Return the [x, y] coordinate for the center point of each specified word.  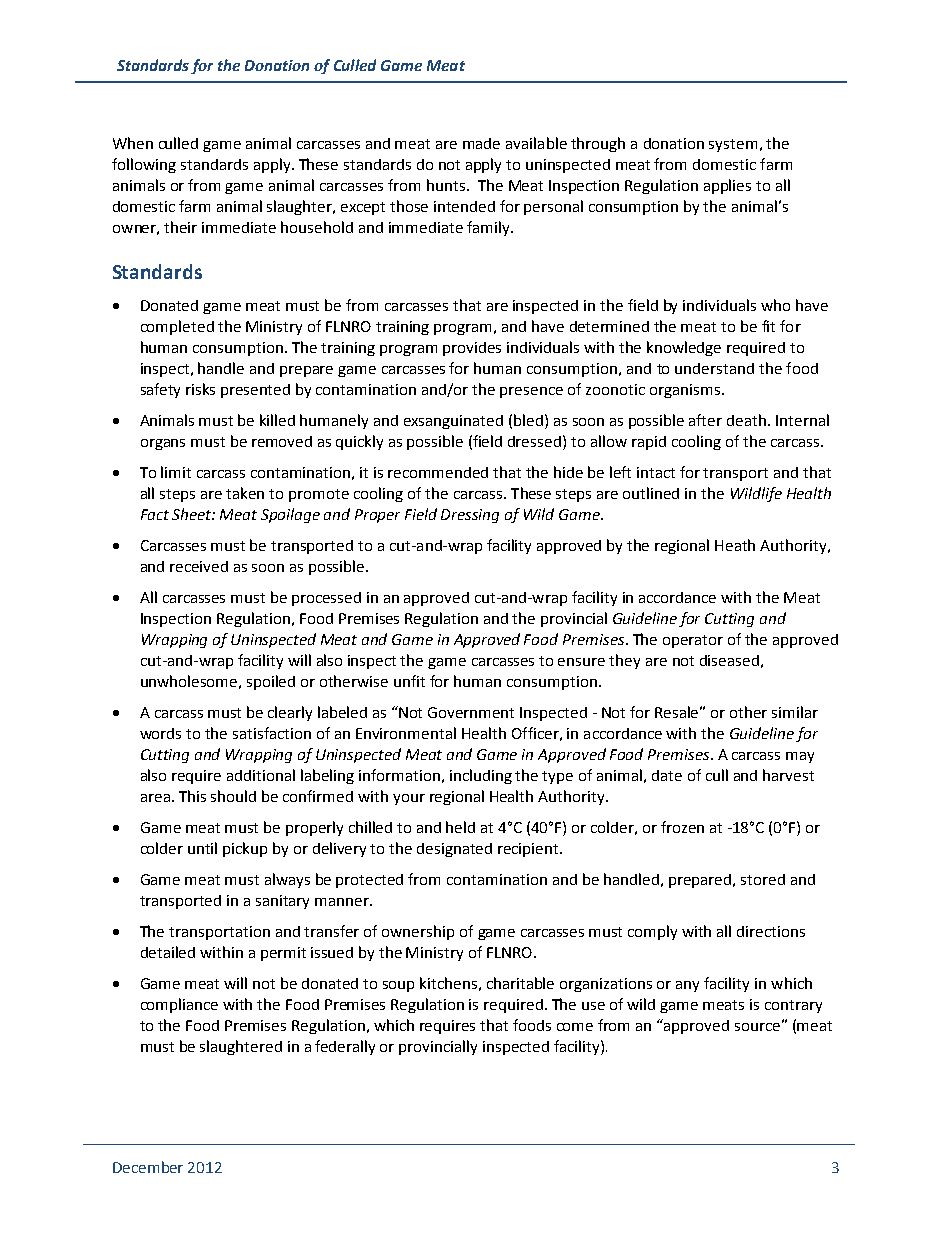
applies [727, 186]
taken [245, 493]
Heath [735, 545]
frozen [682, 827]
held [460, 827]
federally [345, 1047]
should [233, 796]
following [144, 165]
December [148, 1167]
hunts [446, 185]
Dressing [470, 516]
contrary [793, 1006]
